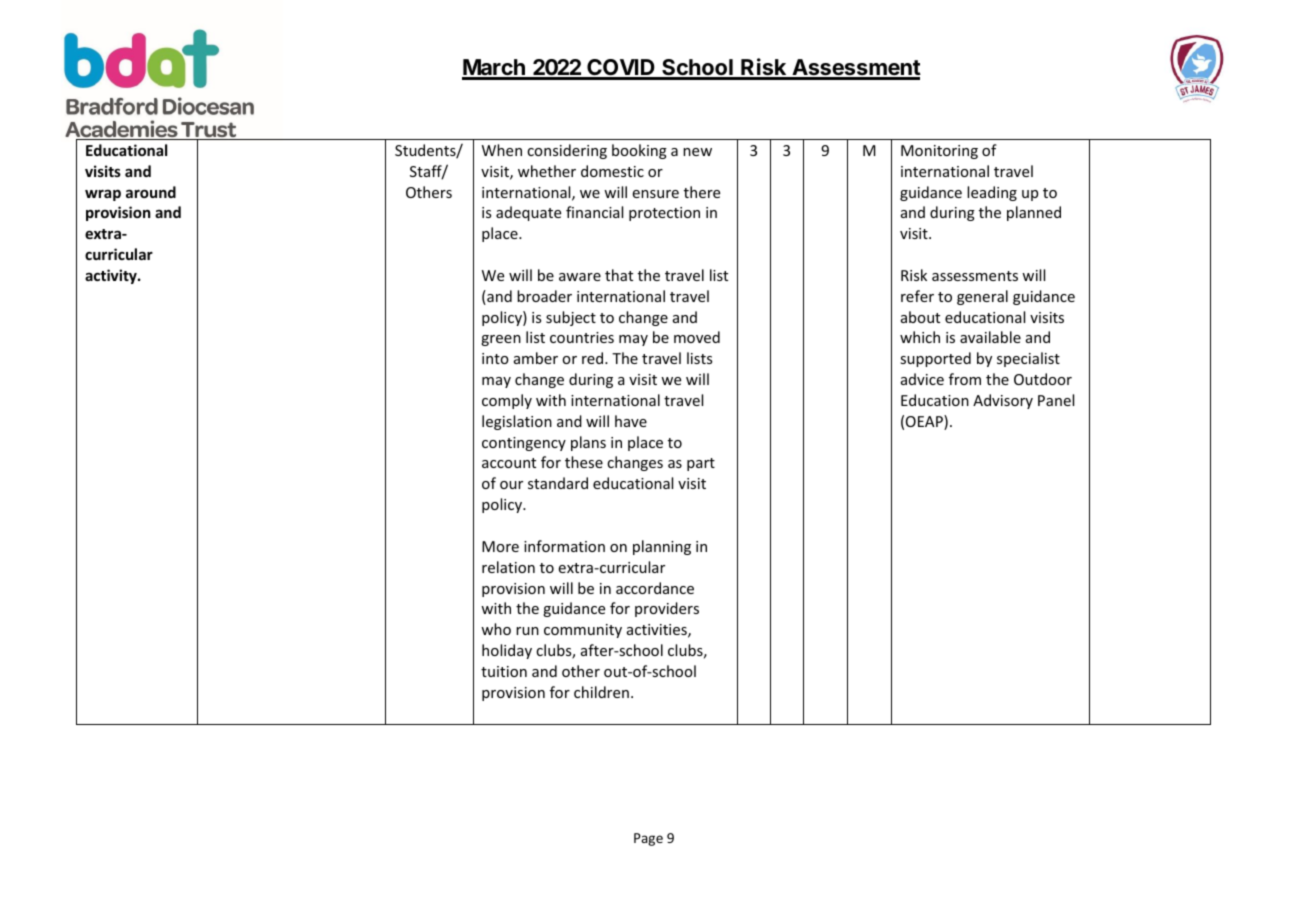 The height and width of the screenshot is (924, 1308). I want to click on around, so click(151, 192).
